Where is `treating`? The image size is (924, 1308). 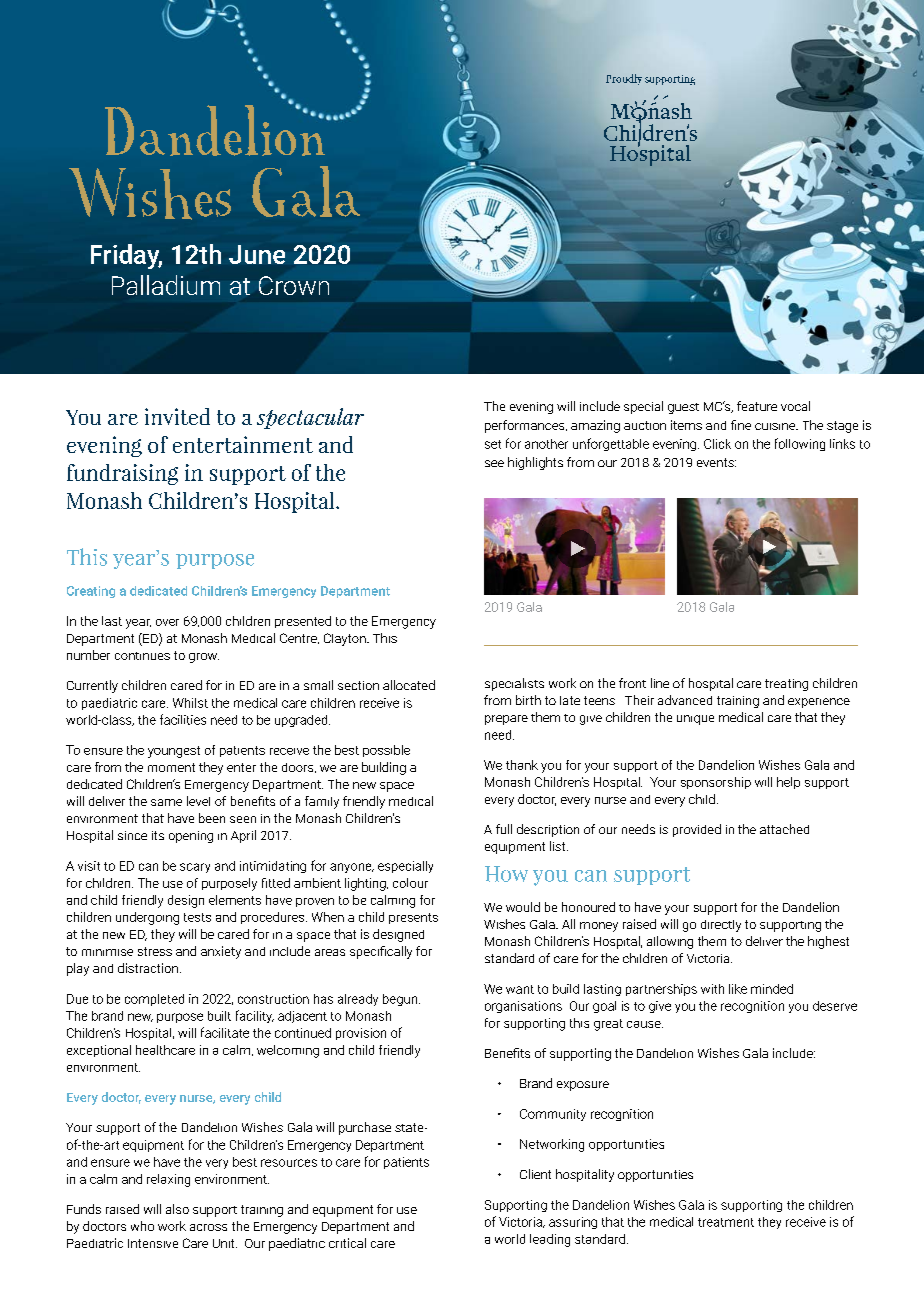
treating is located at coordinates (786, 685).
